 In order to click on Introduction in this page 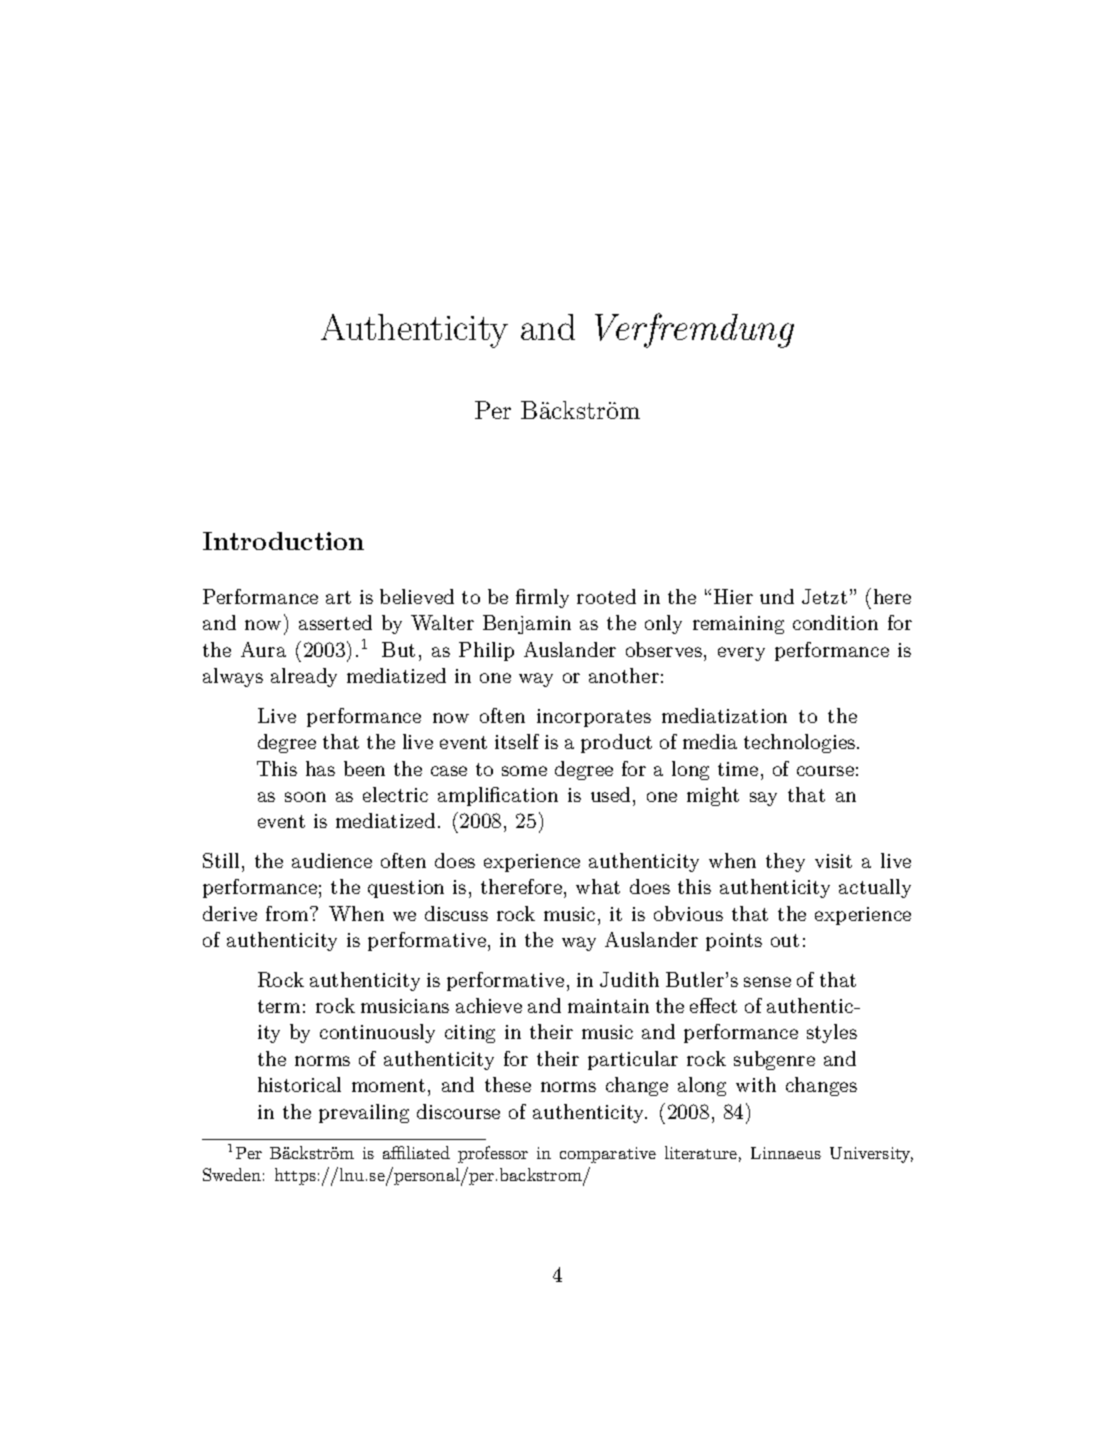, I will do `click(283, 541)`.
